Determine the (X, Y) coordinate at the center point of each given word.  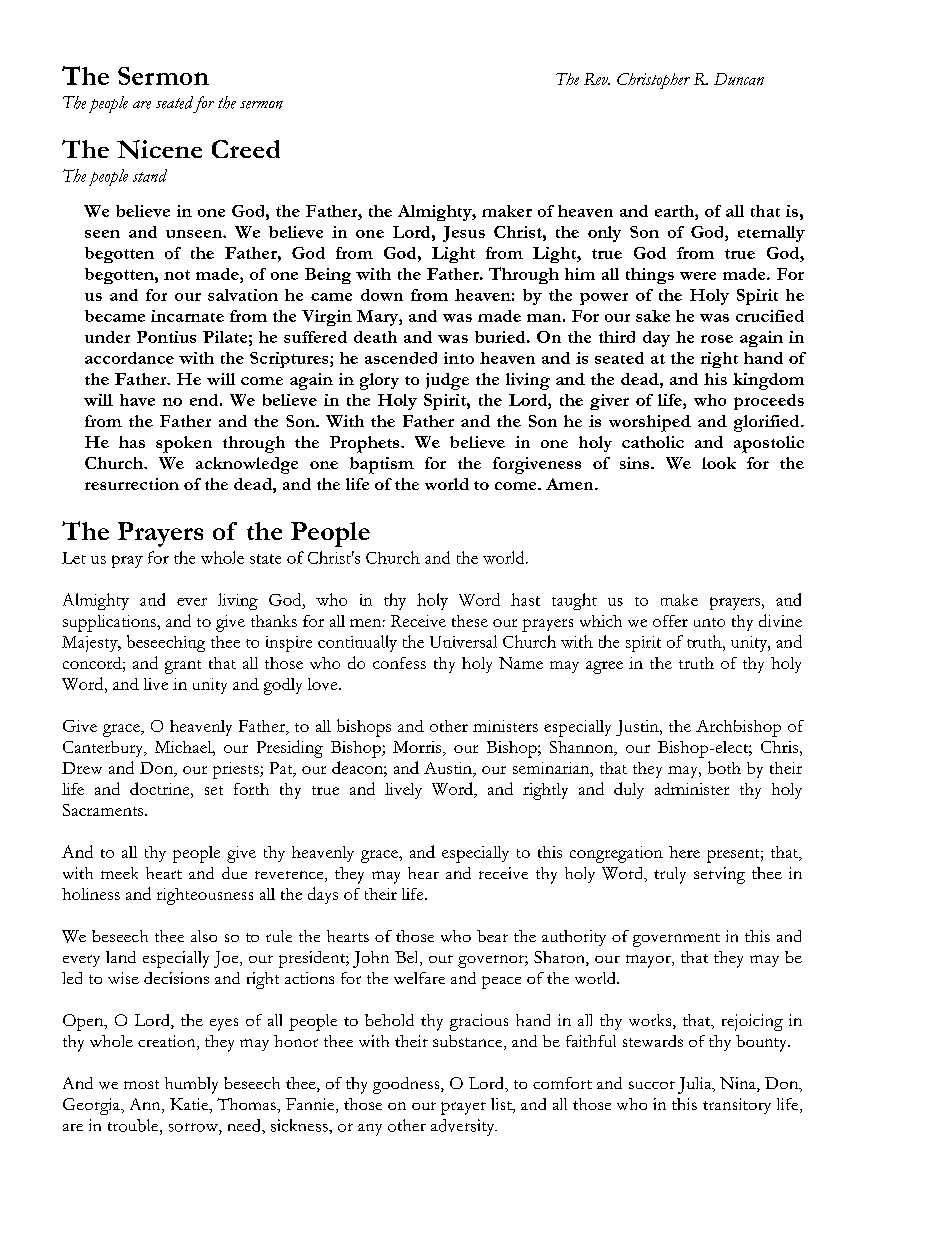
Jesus (464, 234)
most (141, 1084)
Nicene (159, 149)
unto (709, 622)
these (470, 621)
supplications (110, 623)
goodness (407, 1085)
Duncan (739, 79)
